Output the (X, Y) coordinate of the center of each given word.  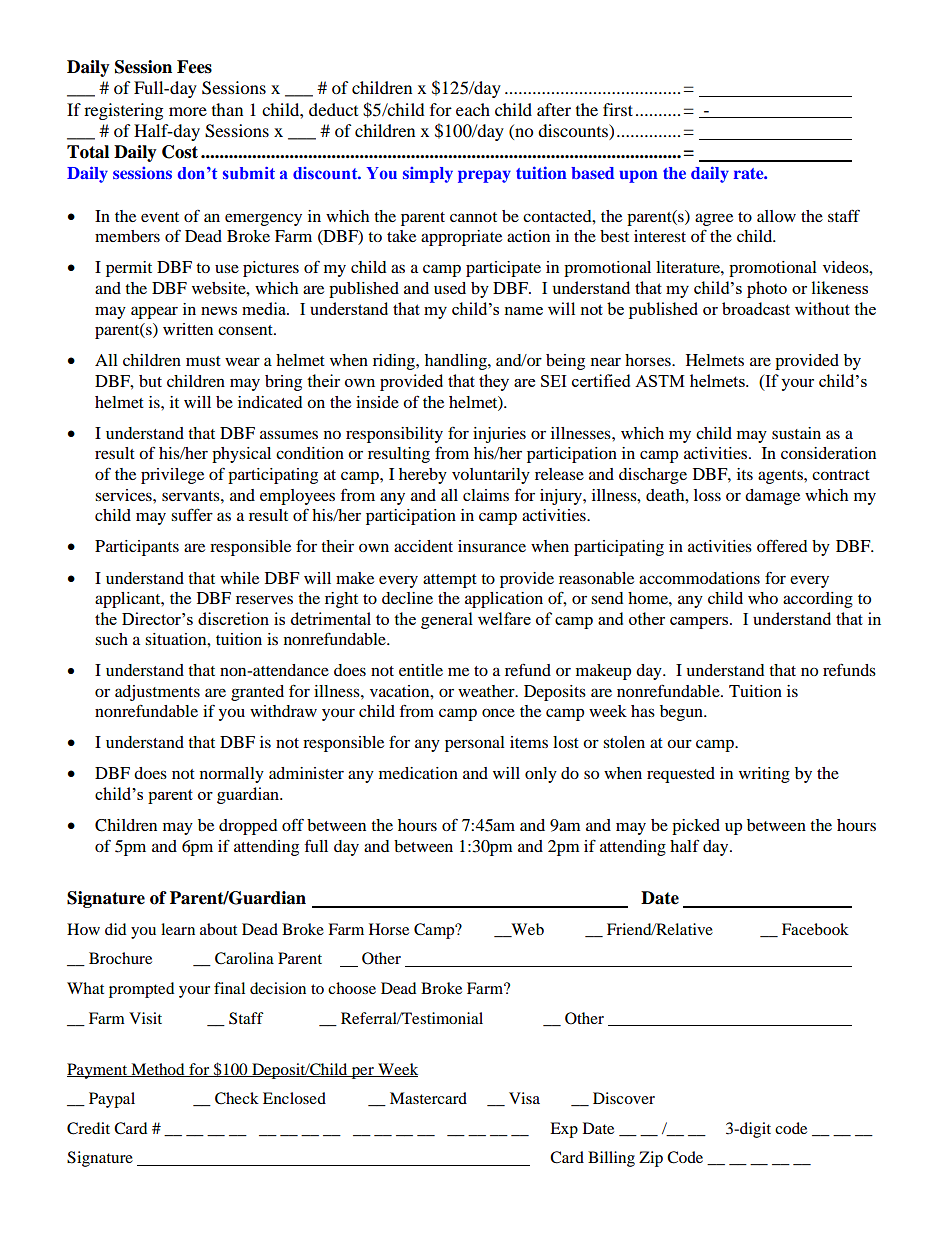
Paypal (112, 1100)
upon (638, 176)
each (473, 109)
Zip (651, 1159)
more (188, 111)
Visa (524, 1098)
